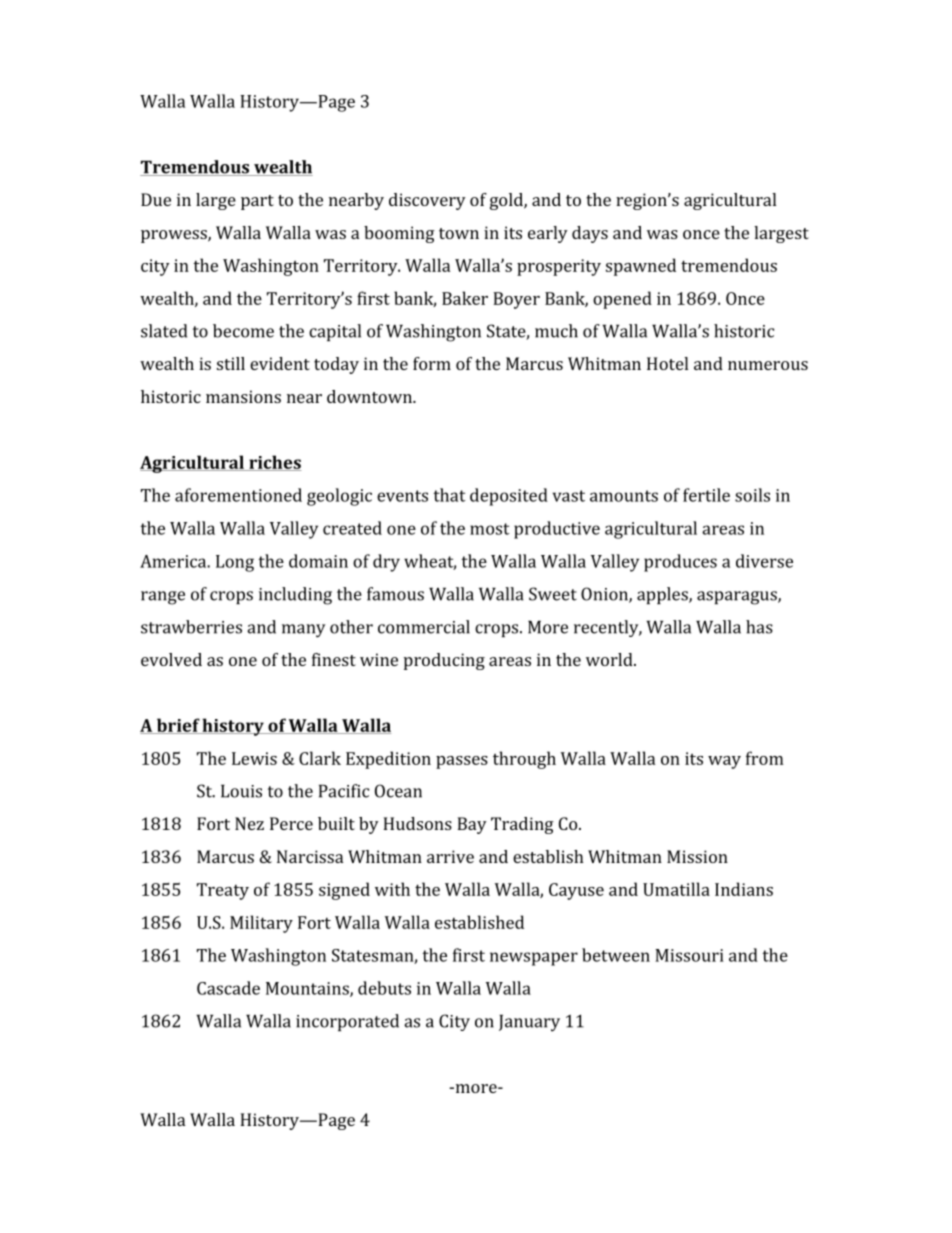 Image resolution: width=952 pixels, height=1233 pixels. I want to click on spawned, so click(641, 267).
